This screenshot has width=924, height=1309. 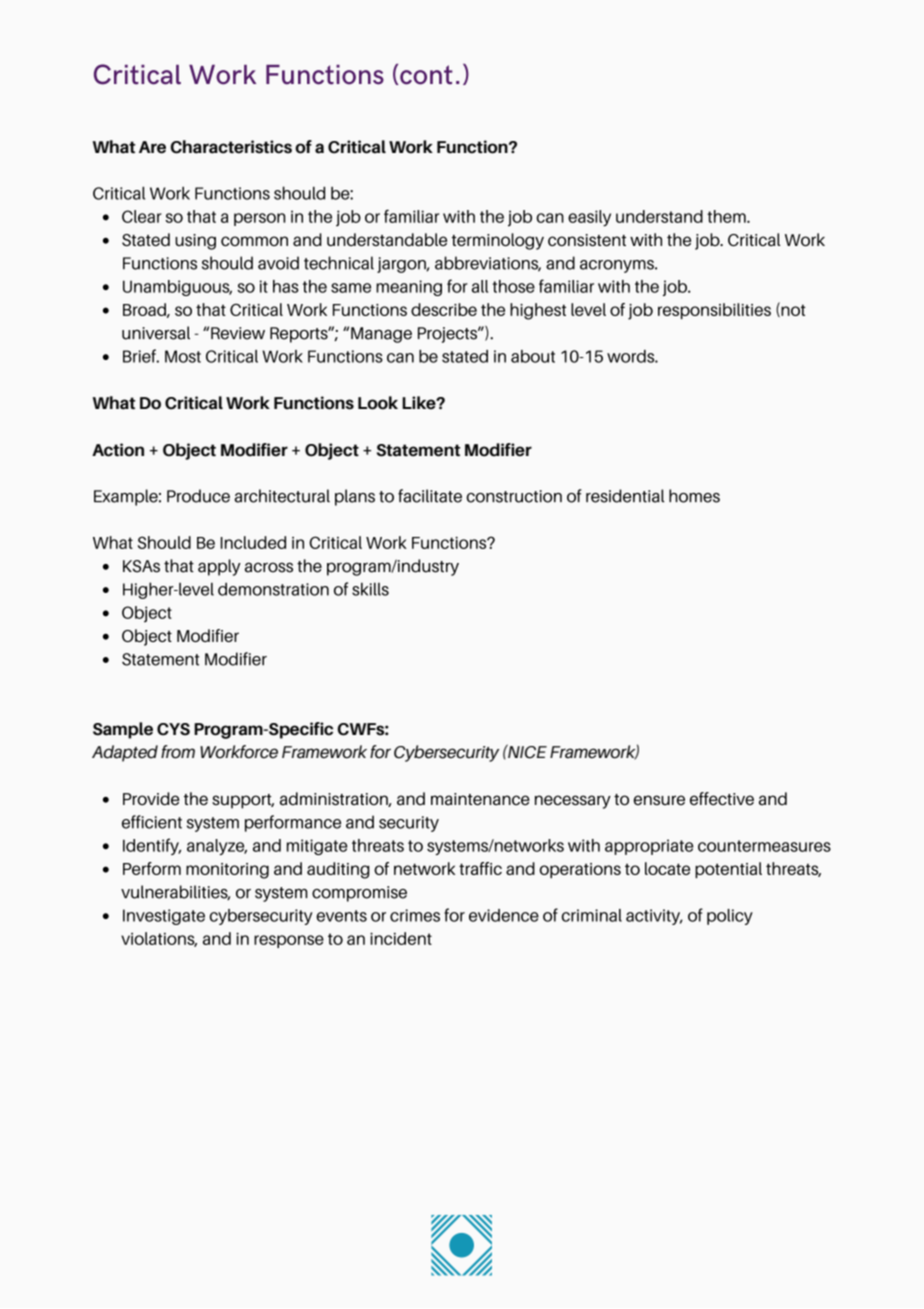 I want to click on Investigate, so click(x=164, y=917).
